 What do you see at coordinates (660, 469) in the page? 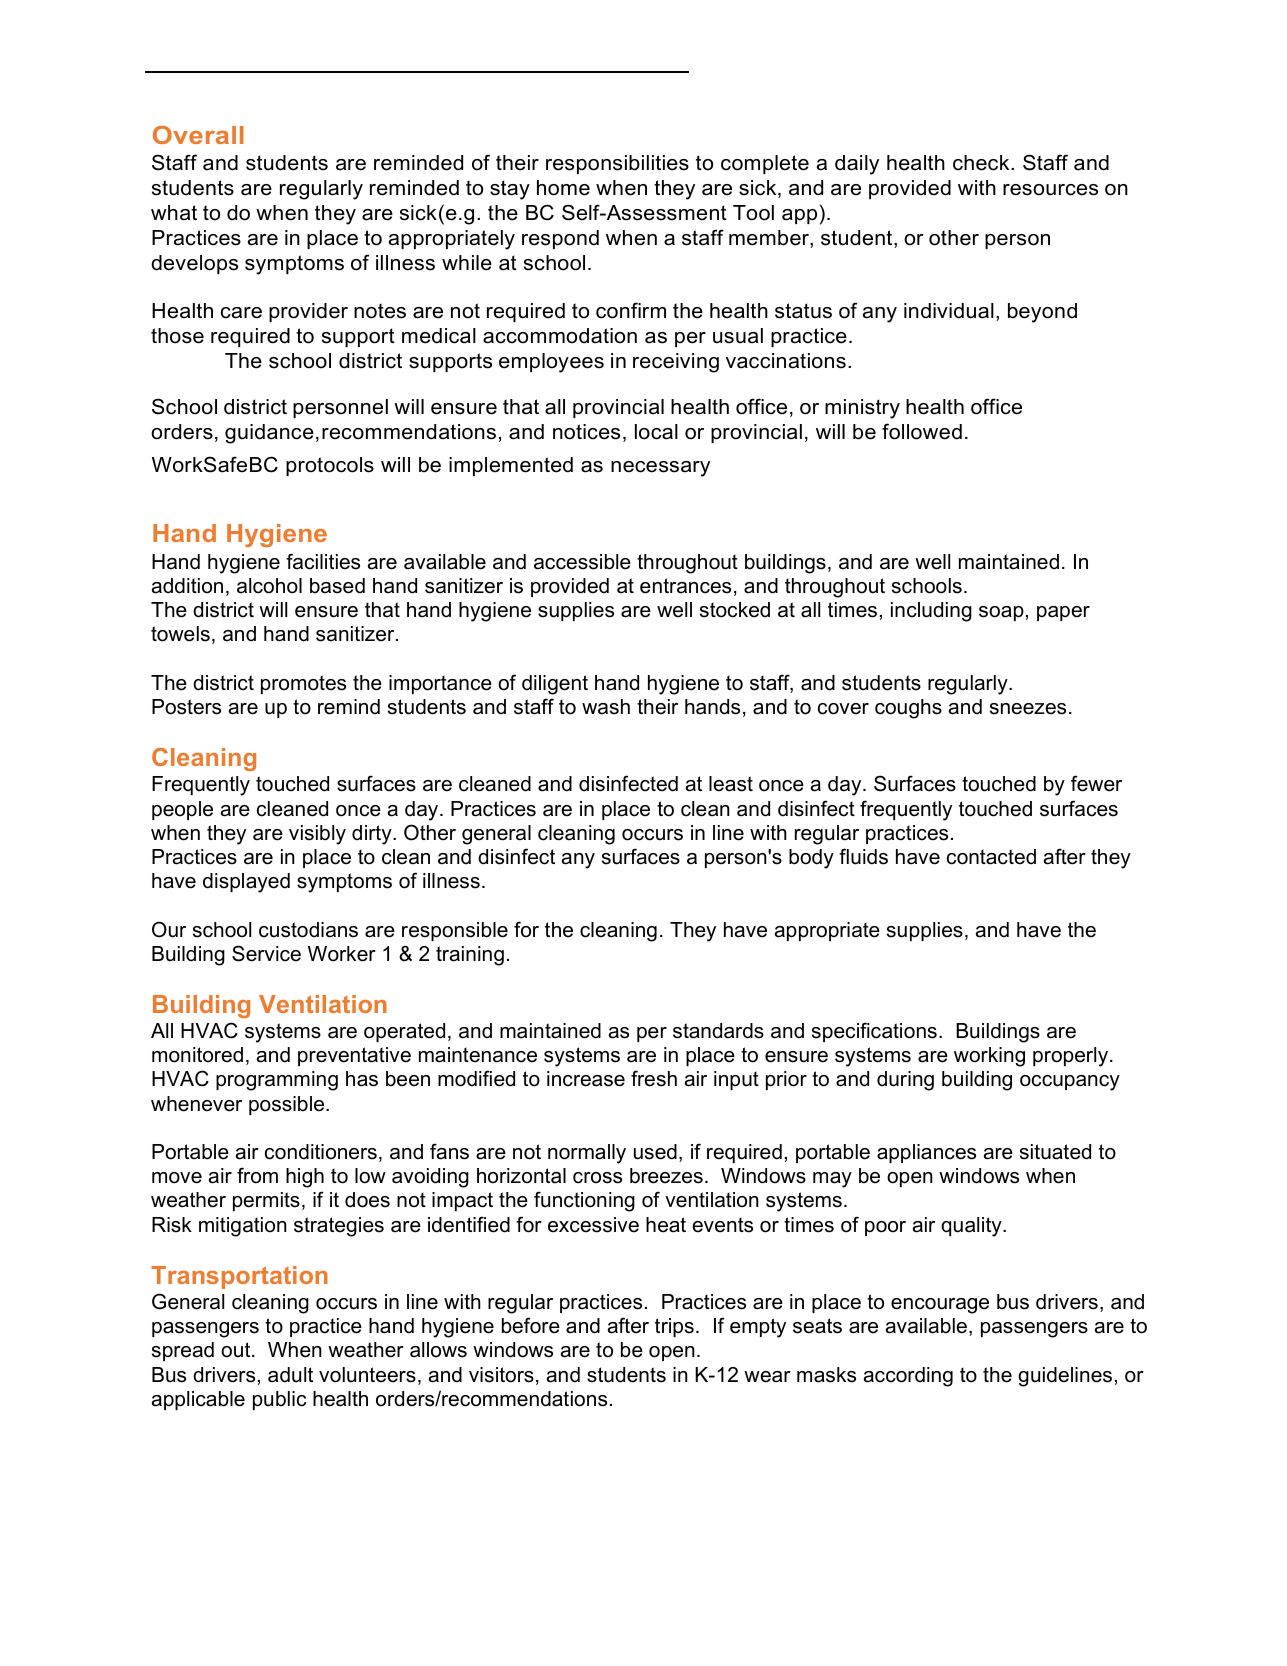
I see `necessary` at bounding box center [660, 469].
